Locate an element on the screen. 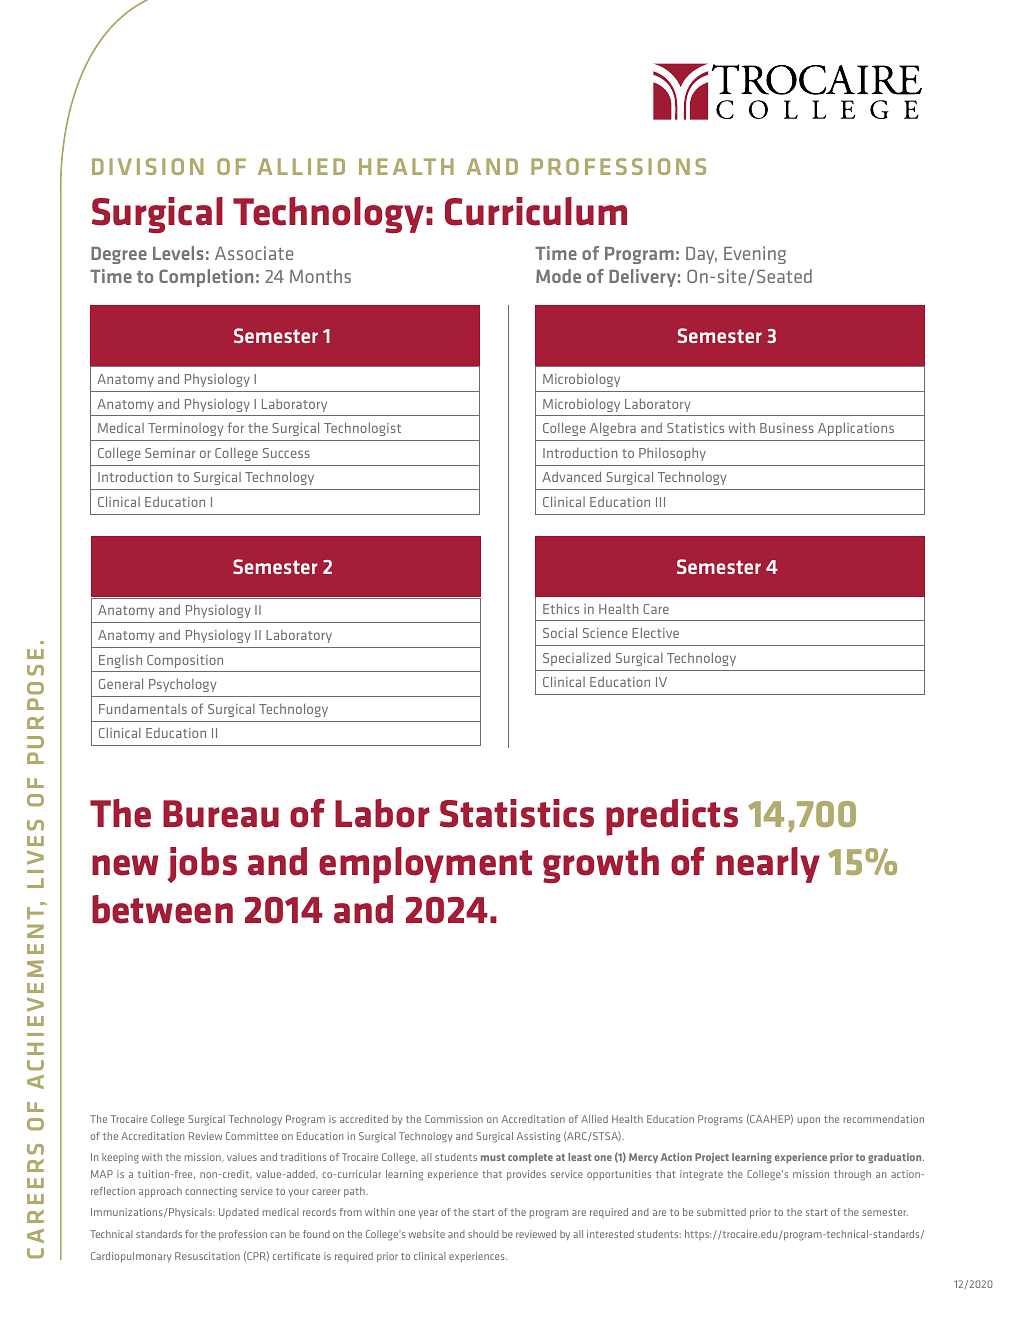  Evening is located at coordinates (755, 255).
